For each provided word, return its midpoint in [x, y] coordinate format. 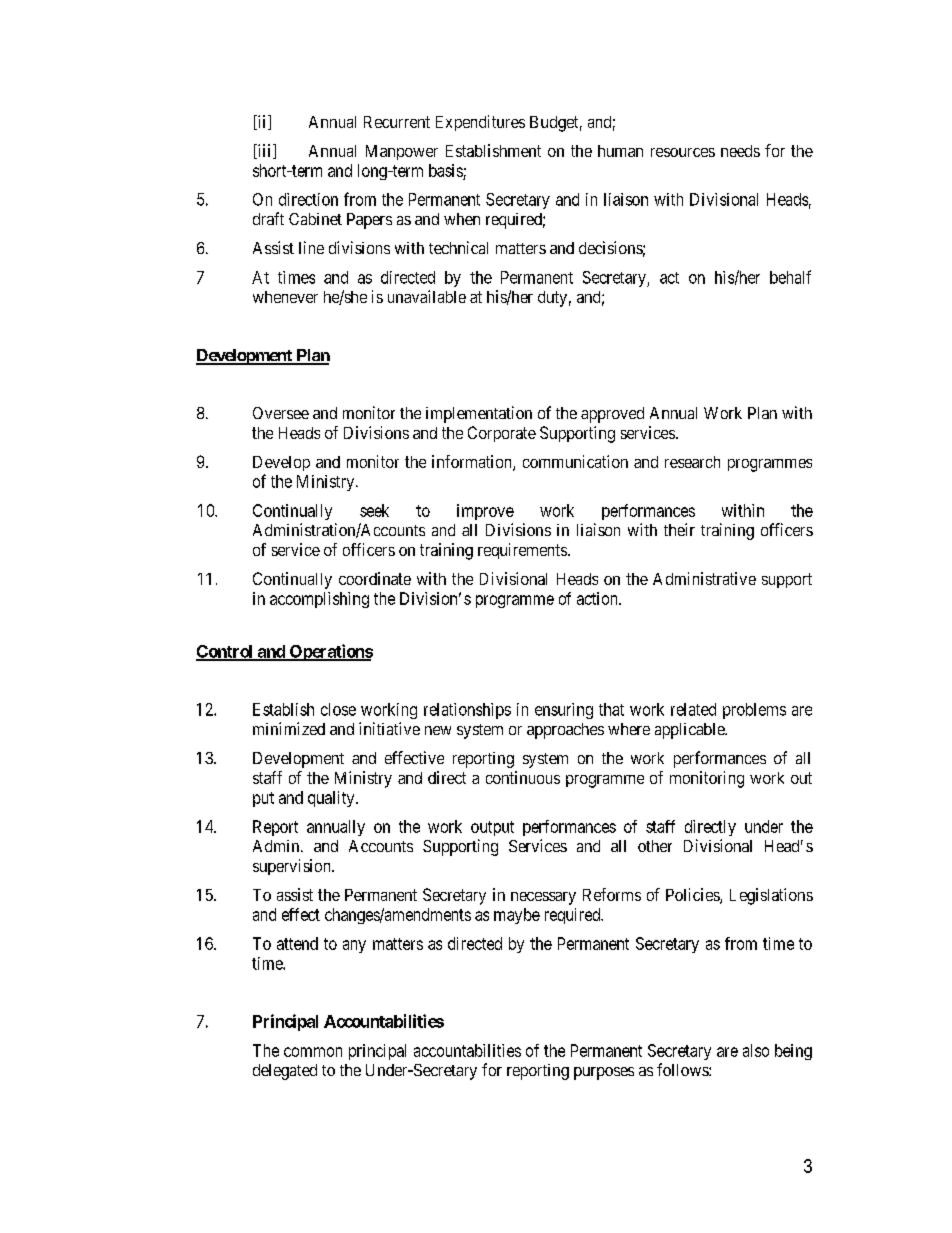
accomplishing [319, 600]
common [313, 1052]
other [655, 846]
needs [740, 151]
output [492, 828]
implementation [479, 414]
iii [264, 151]
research [692, 462]
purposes [604, 1073]
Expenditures [480, 123]
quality [332, 799]
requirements [522, 551]
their [679, 529]
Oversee [281, 413]
